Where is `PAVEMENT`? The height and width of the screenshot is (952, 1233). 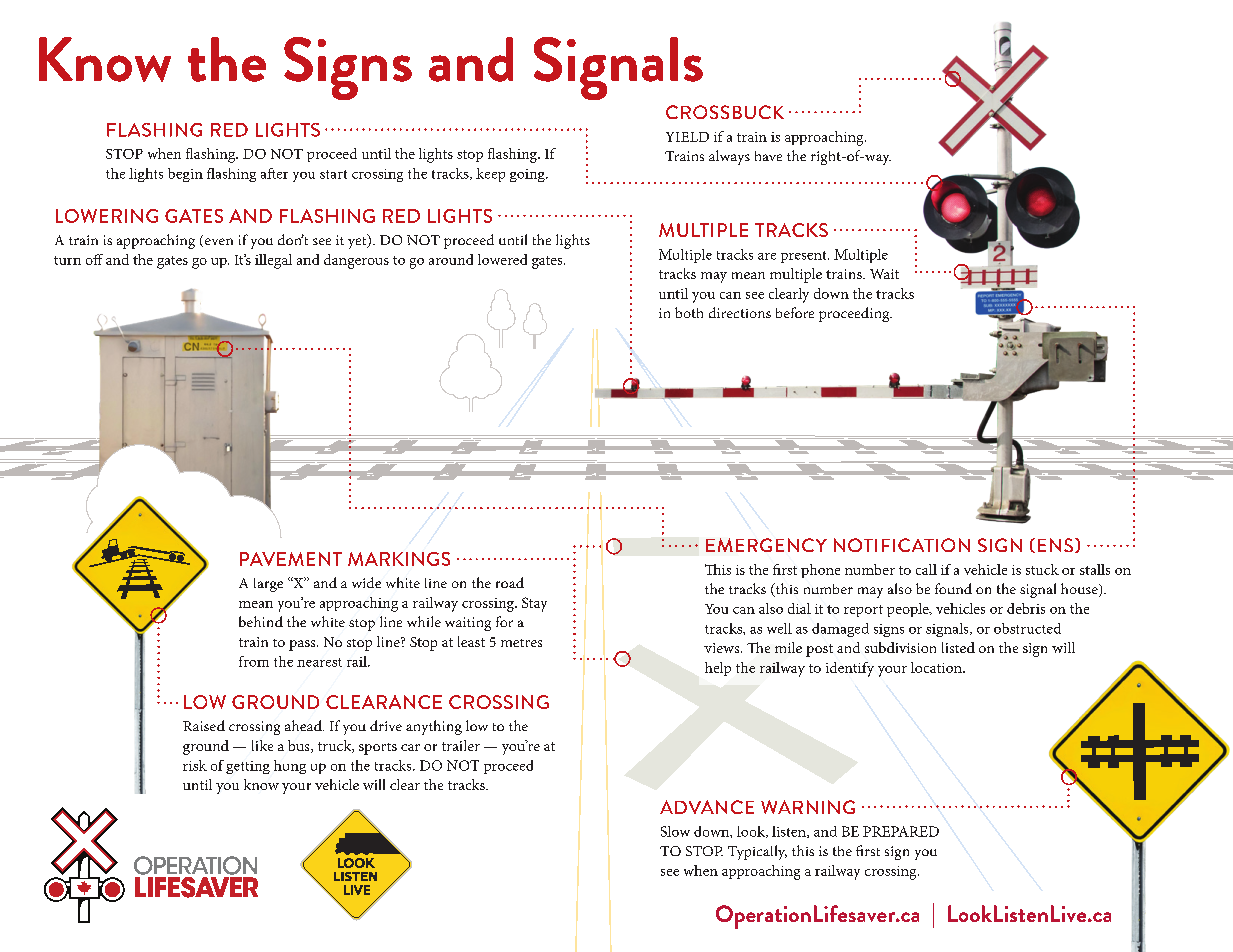 PAVEMENT is located at coordinates (291, 559).
